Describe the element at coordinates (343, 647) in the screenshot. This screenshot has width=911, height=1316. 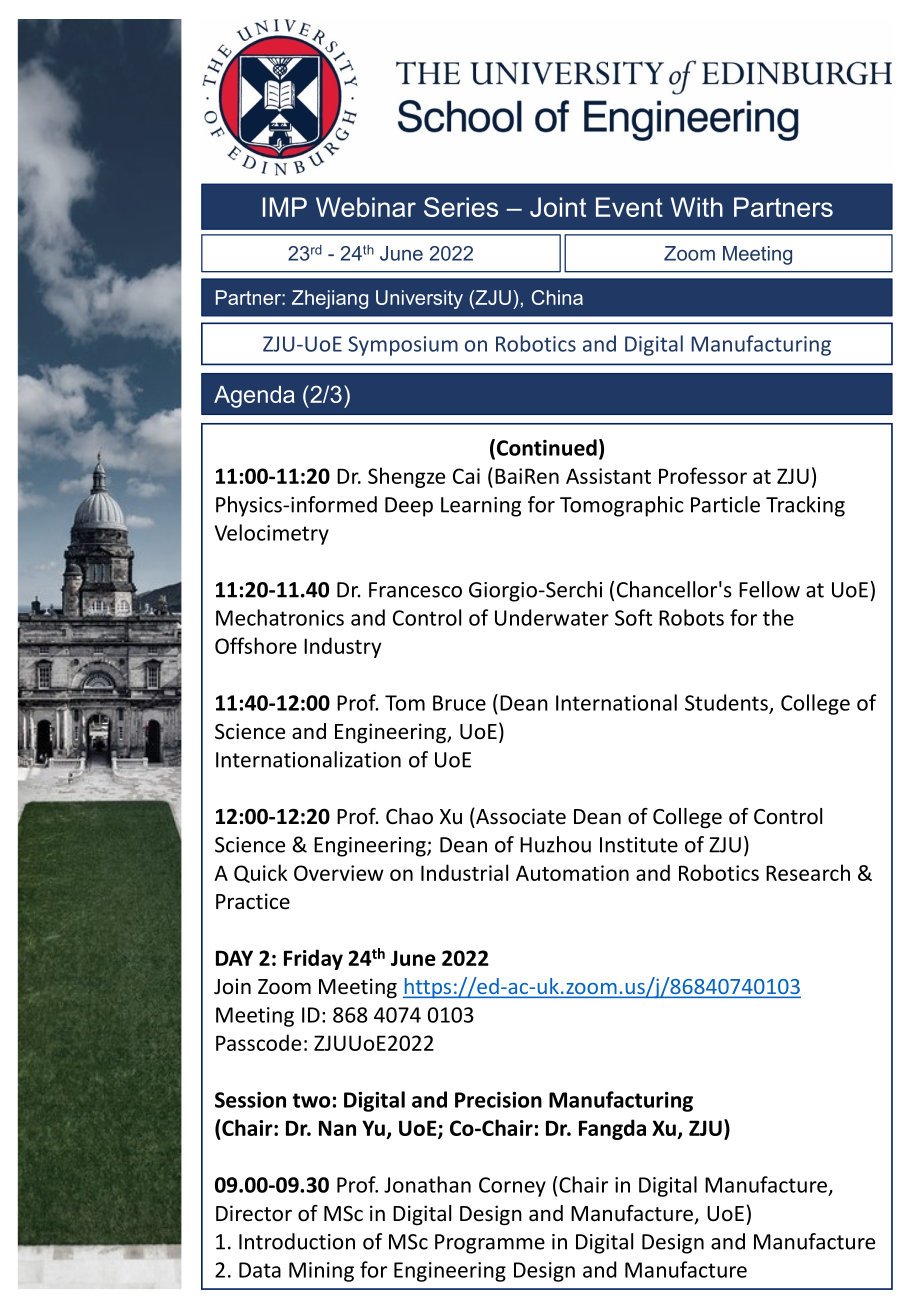
I see `Industry` at that location.
